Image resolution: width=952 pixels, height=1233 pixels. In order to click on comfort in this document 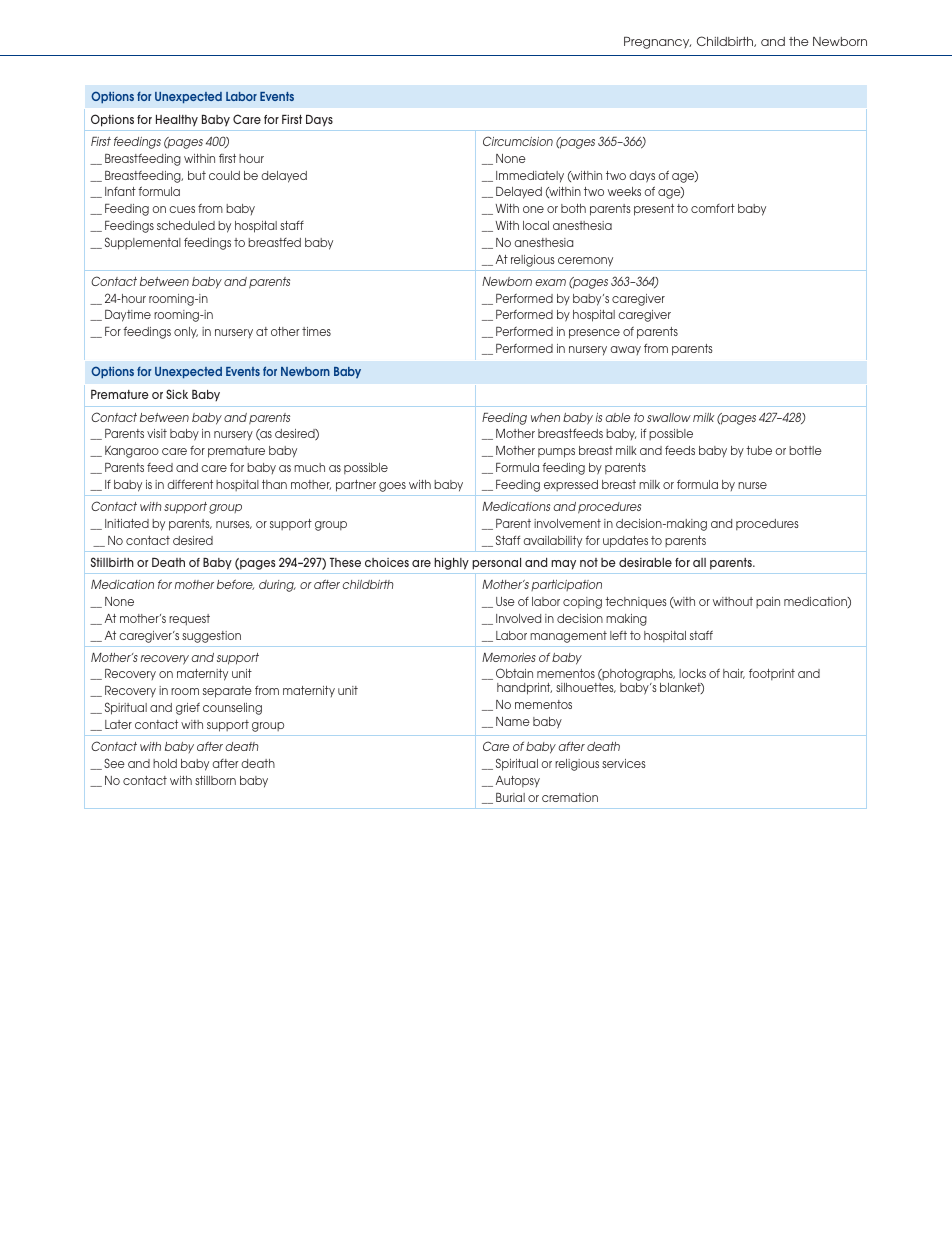, I will do `click(713, 208)`.
